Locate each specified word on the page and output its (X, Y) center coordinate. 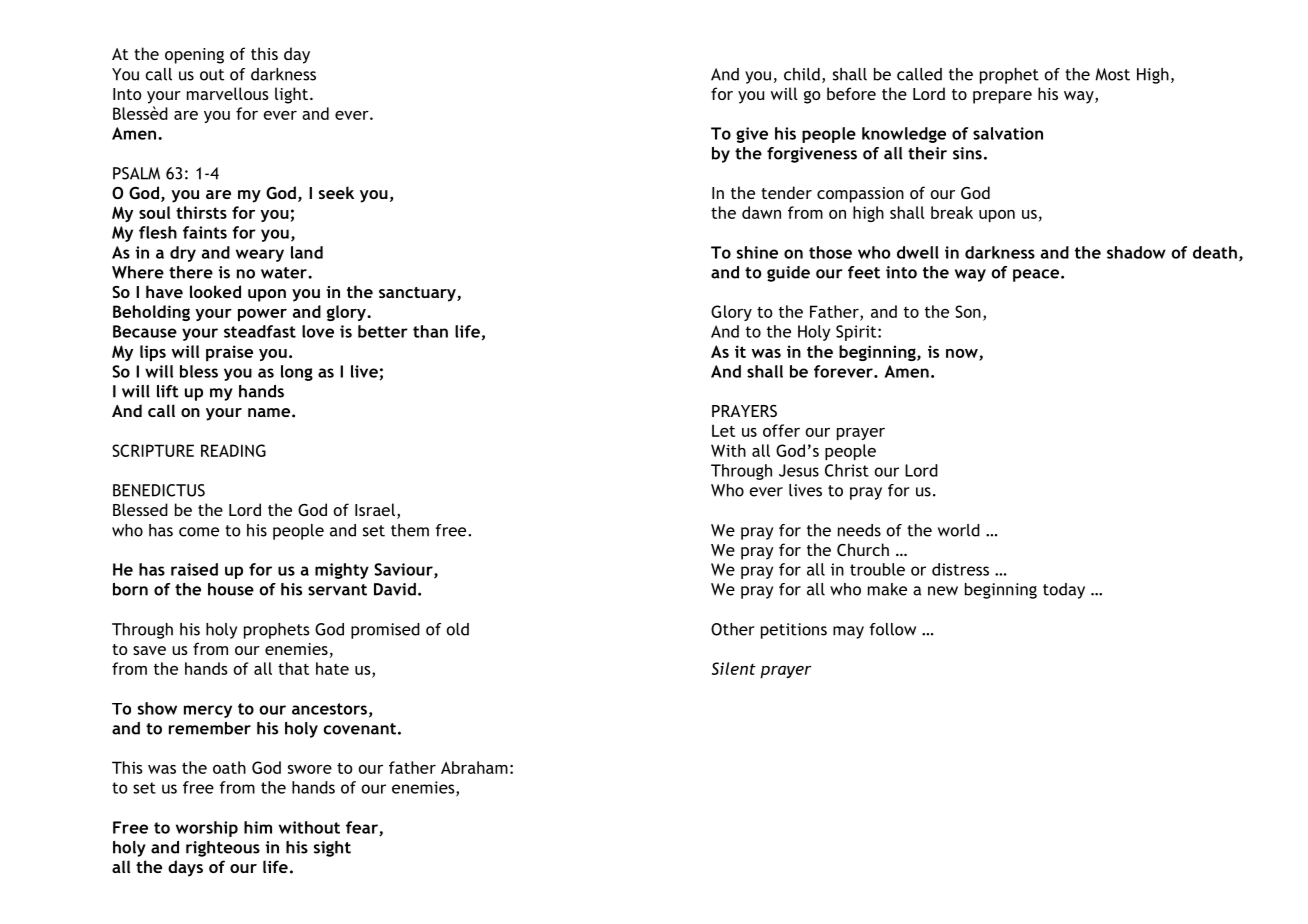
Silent (734, 668)
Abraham (474, 767)
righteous (223, 849)
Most (1112, 74)
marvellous (228, 93)
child (802, 74)
